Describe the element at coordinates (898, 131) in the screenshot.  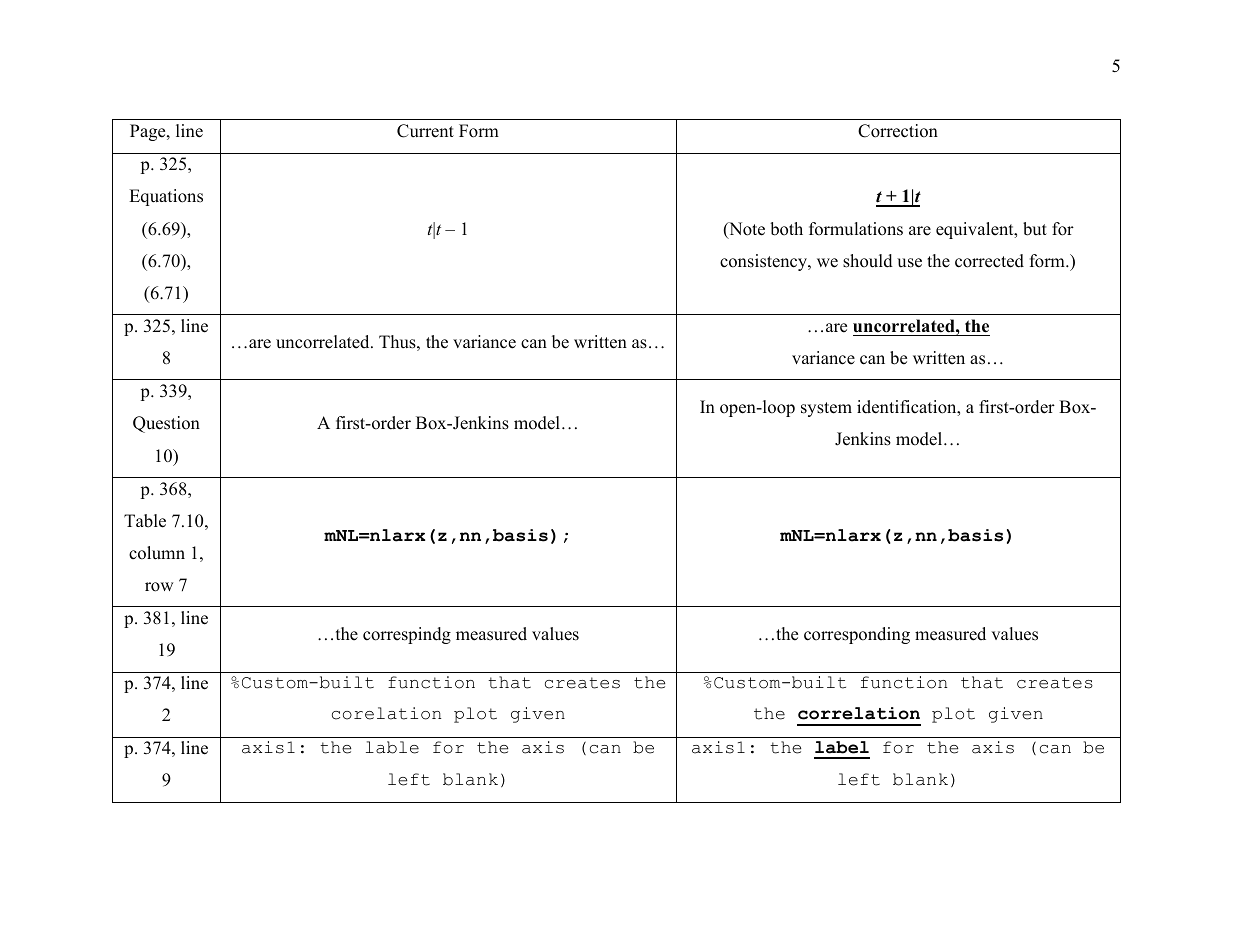
I see `Correction` at that location.
